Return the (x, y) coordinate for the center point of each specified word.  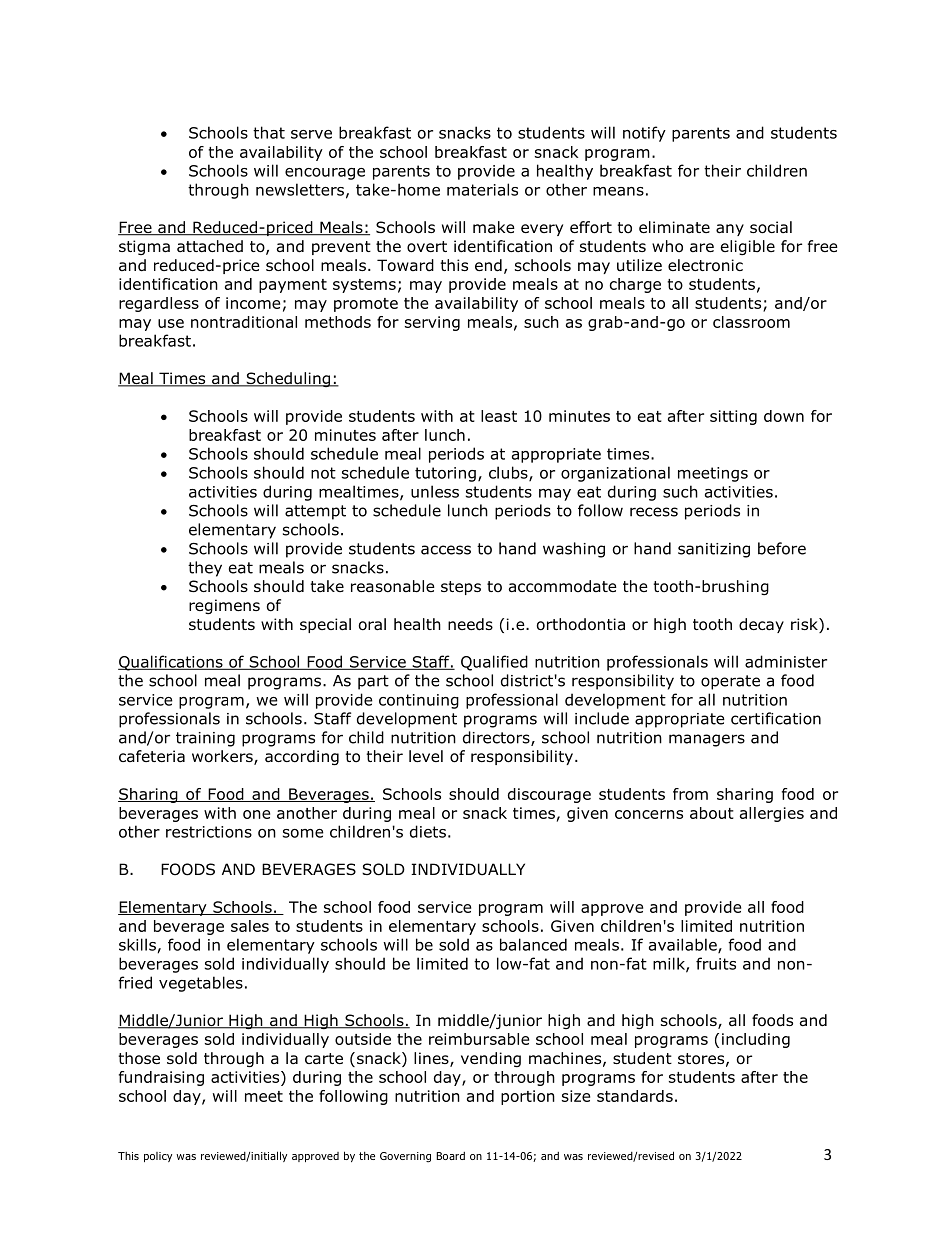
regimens (224, 606)
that (269, 132)
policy (158, 1157)
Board (450, 1156)
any (730, 230)
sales (250, 926)
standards (635, 1096)
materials (482, 189)
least (499, 416)
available (684, 945)
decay (761, 625)
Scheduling (288, 379)
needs (470, 624)
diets (428, 831)
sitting (733, 417)
